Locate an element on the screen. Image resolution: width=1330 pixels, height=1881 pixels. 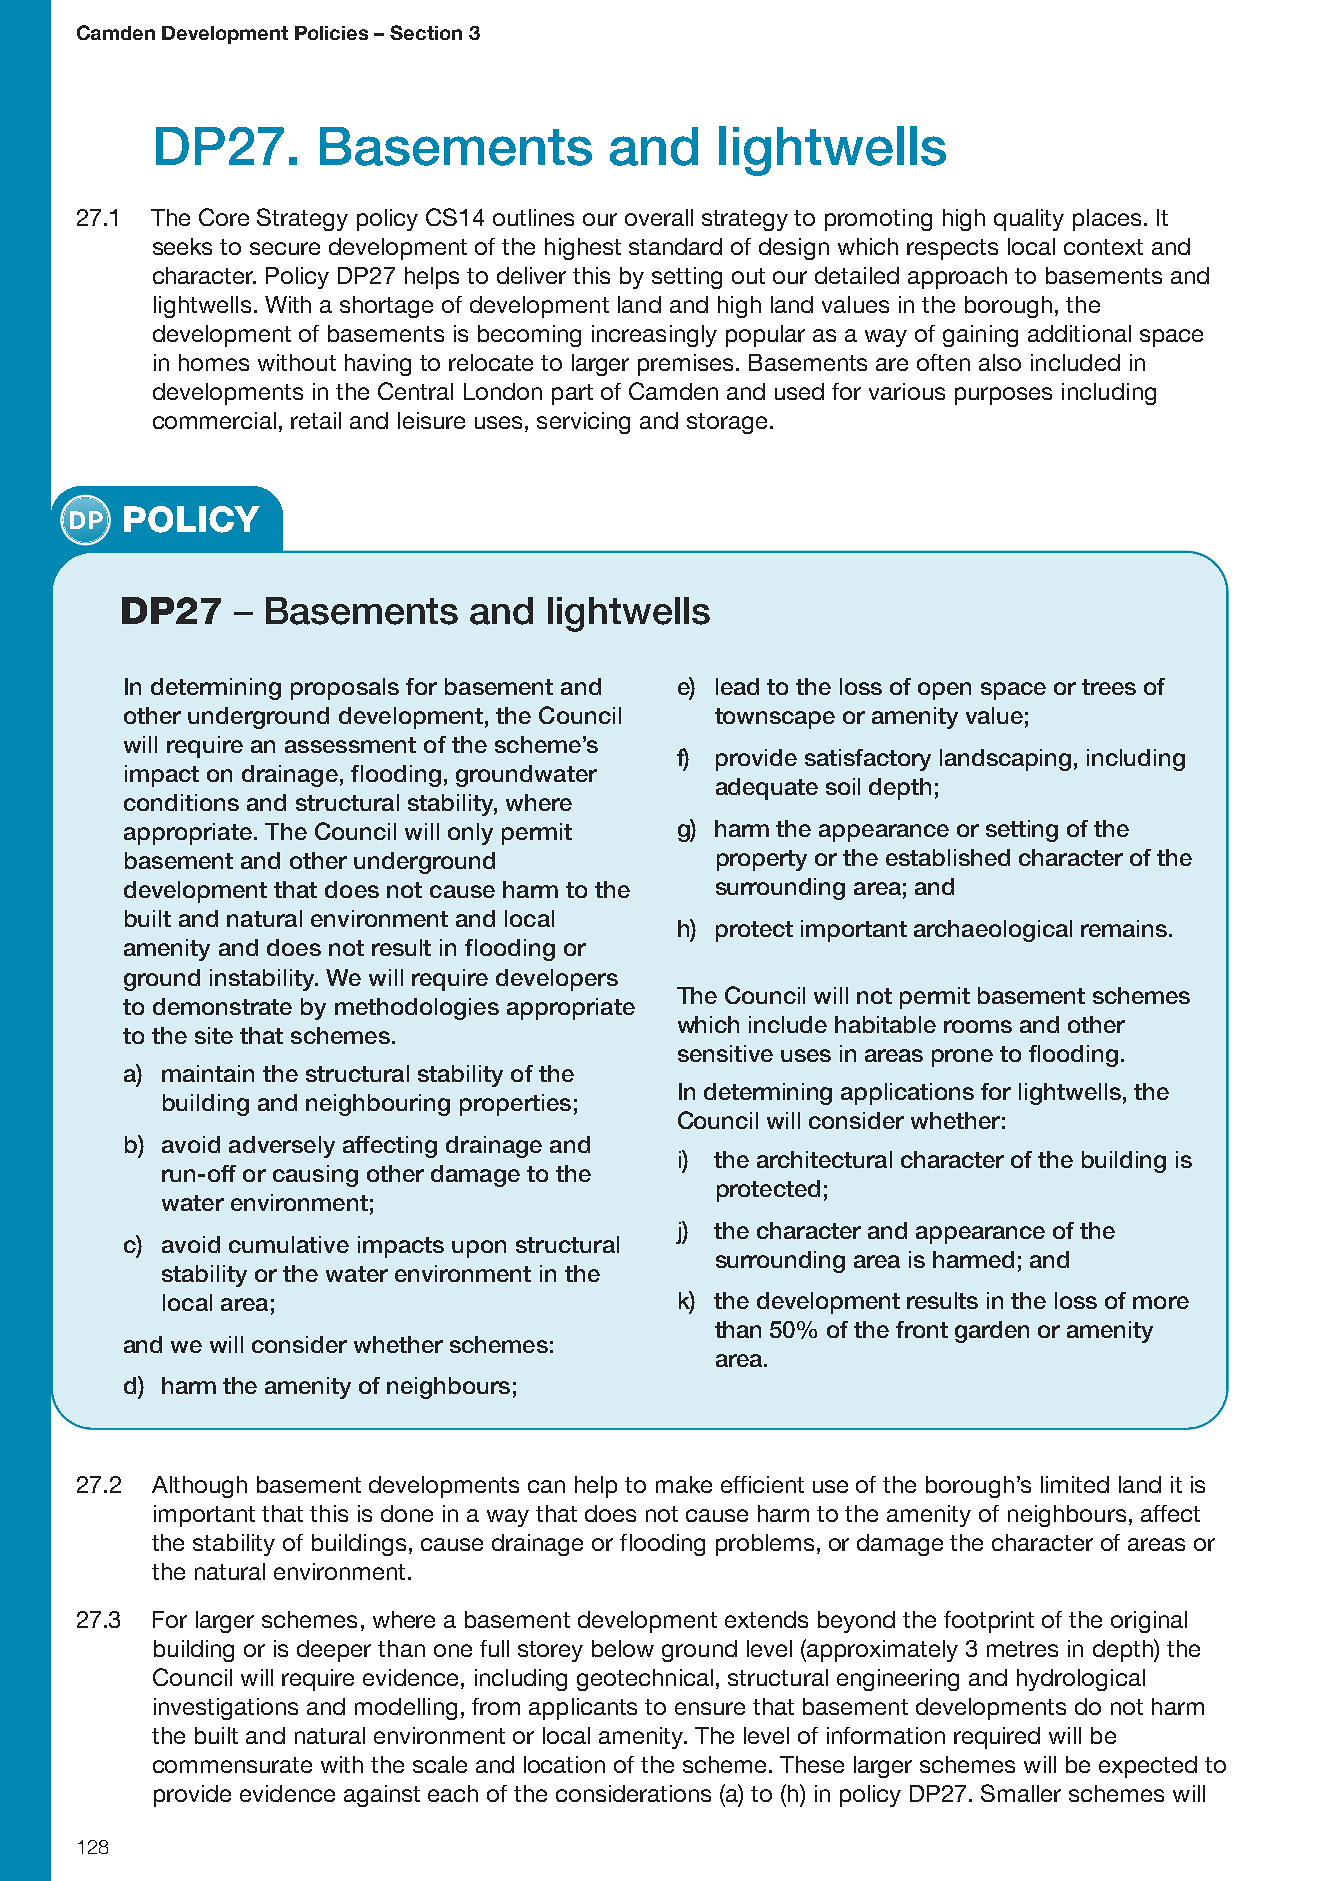
ensure is located at coordinates (710, 1708).
